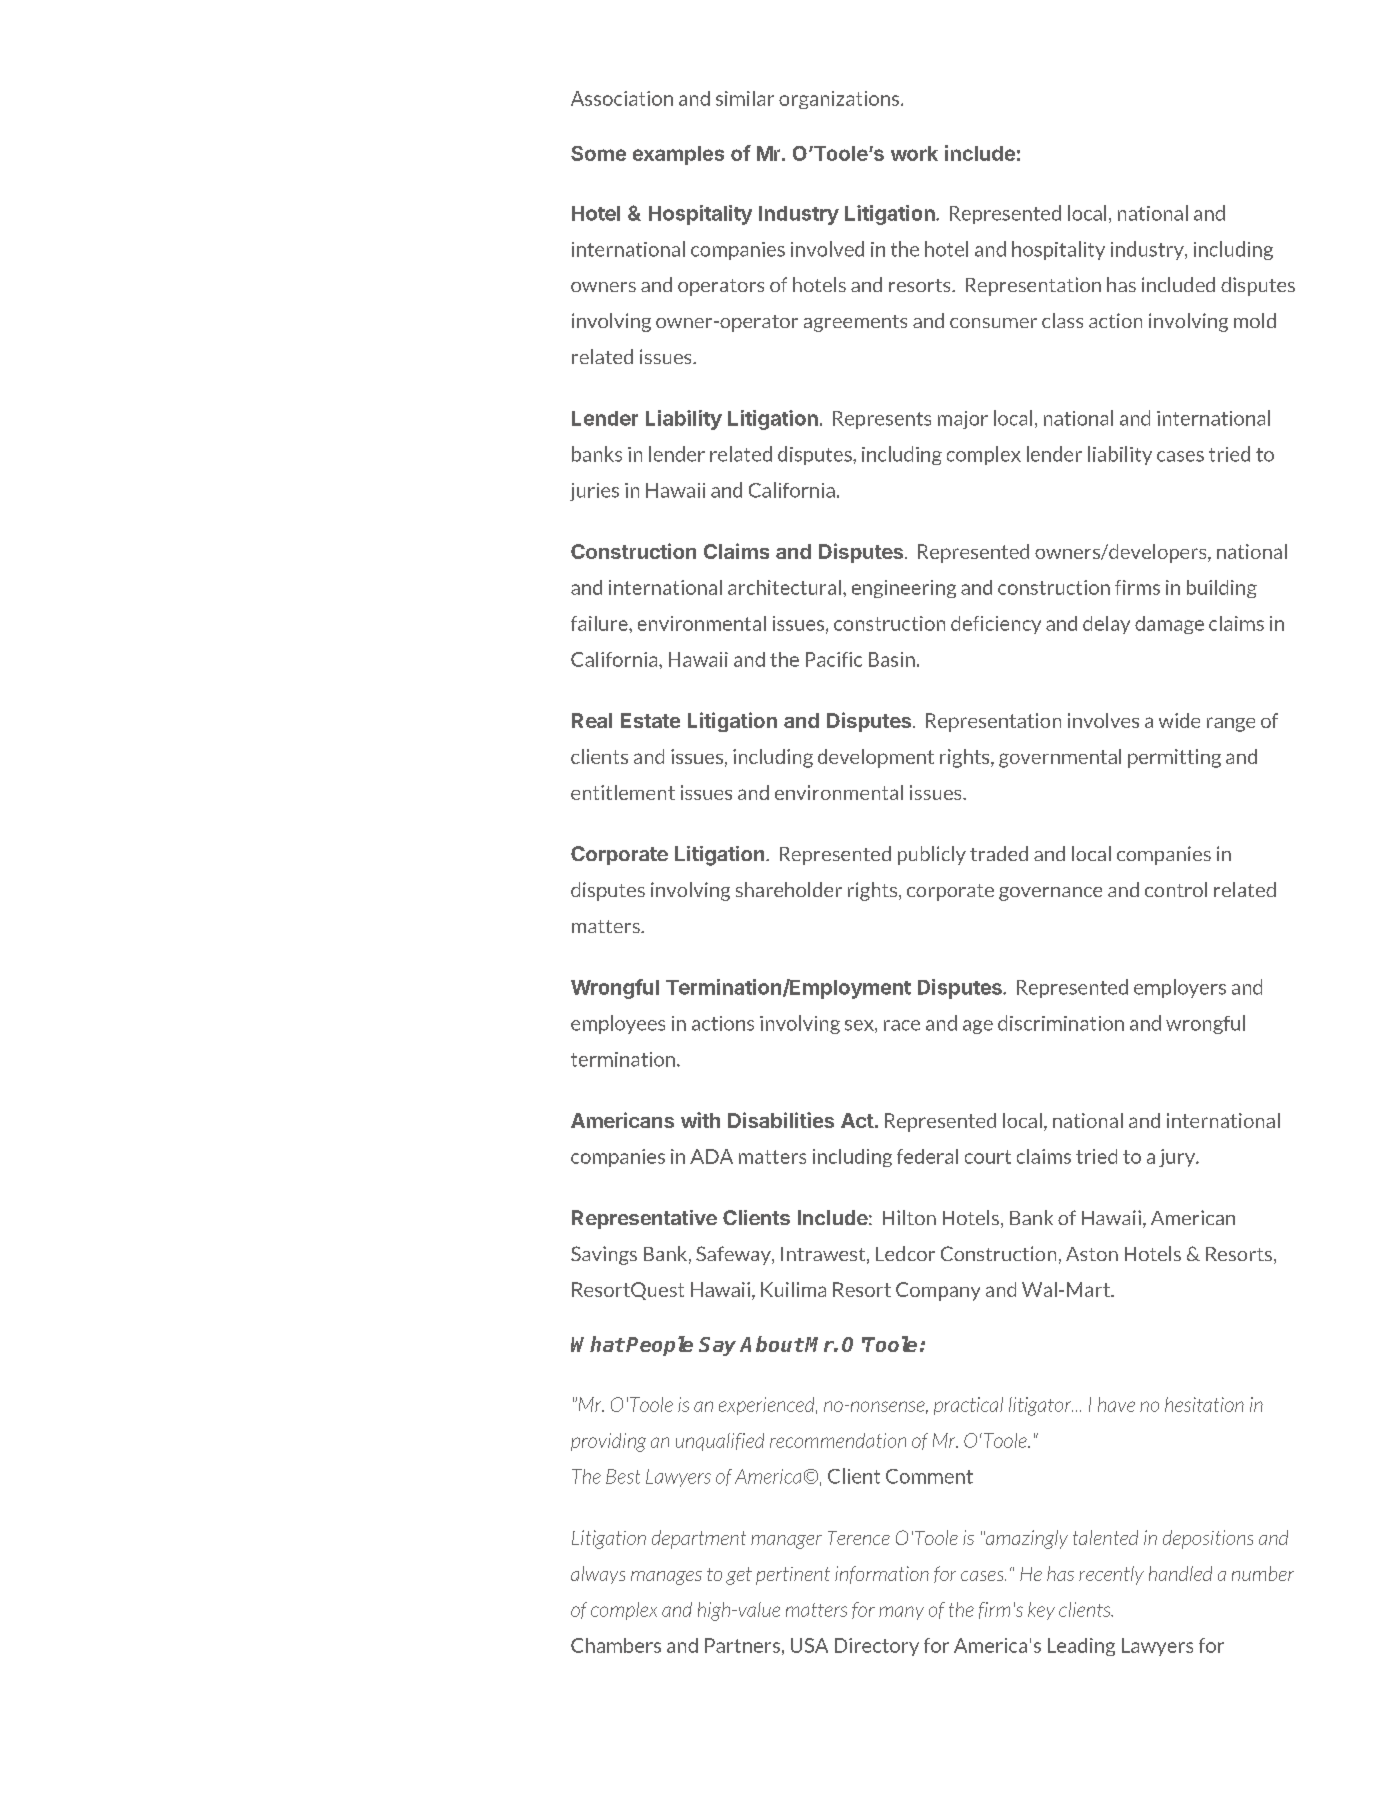 Image resolution: width=1388 pixels, height=1796 pixels. I want to click on with, so click(700, 1120).
